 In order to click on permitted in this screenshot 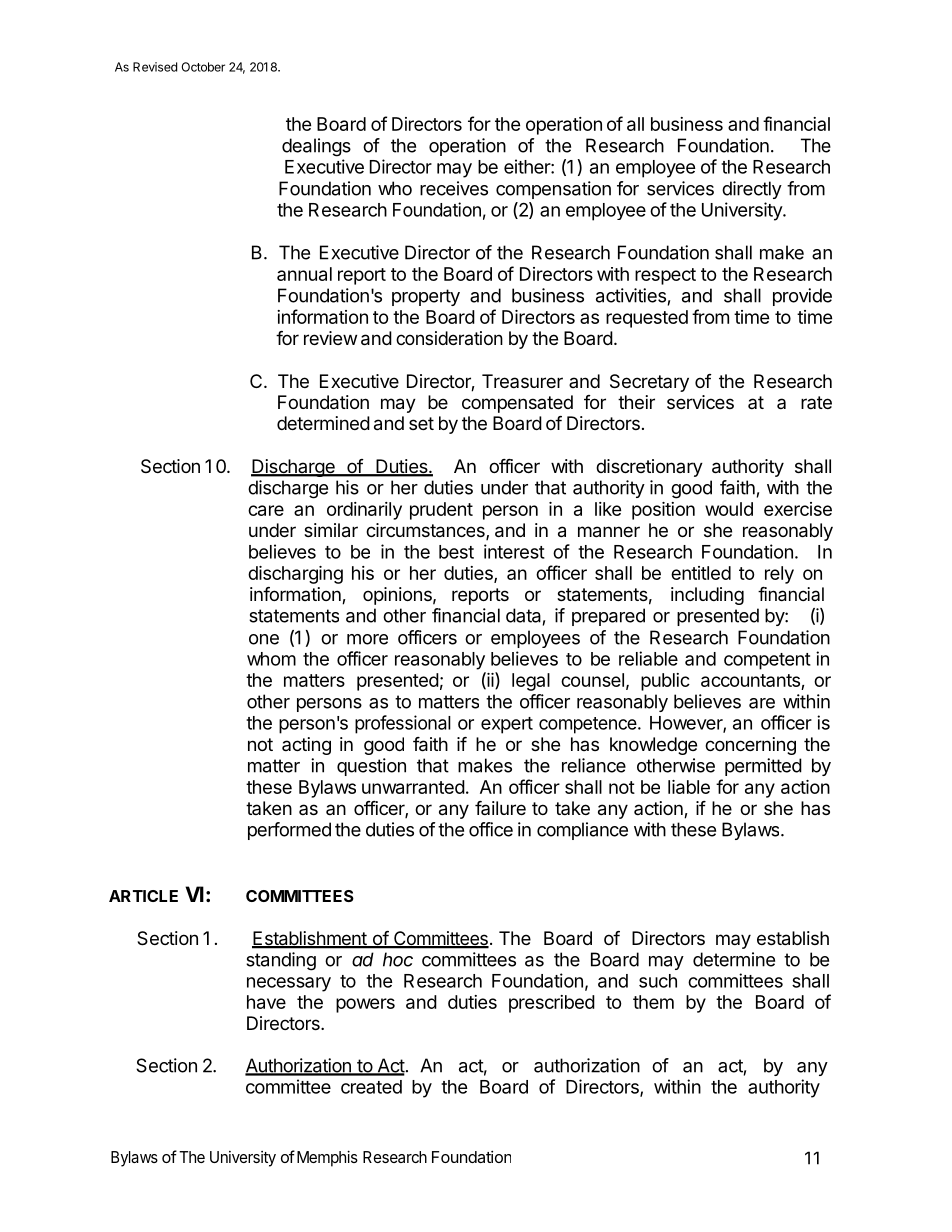, I will do `click(763, 767)`.
